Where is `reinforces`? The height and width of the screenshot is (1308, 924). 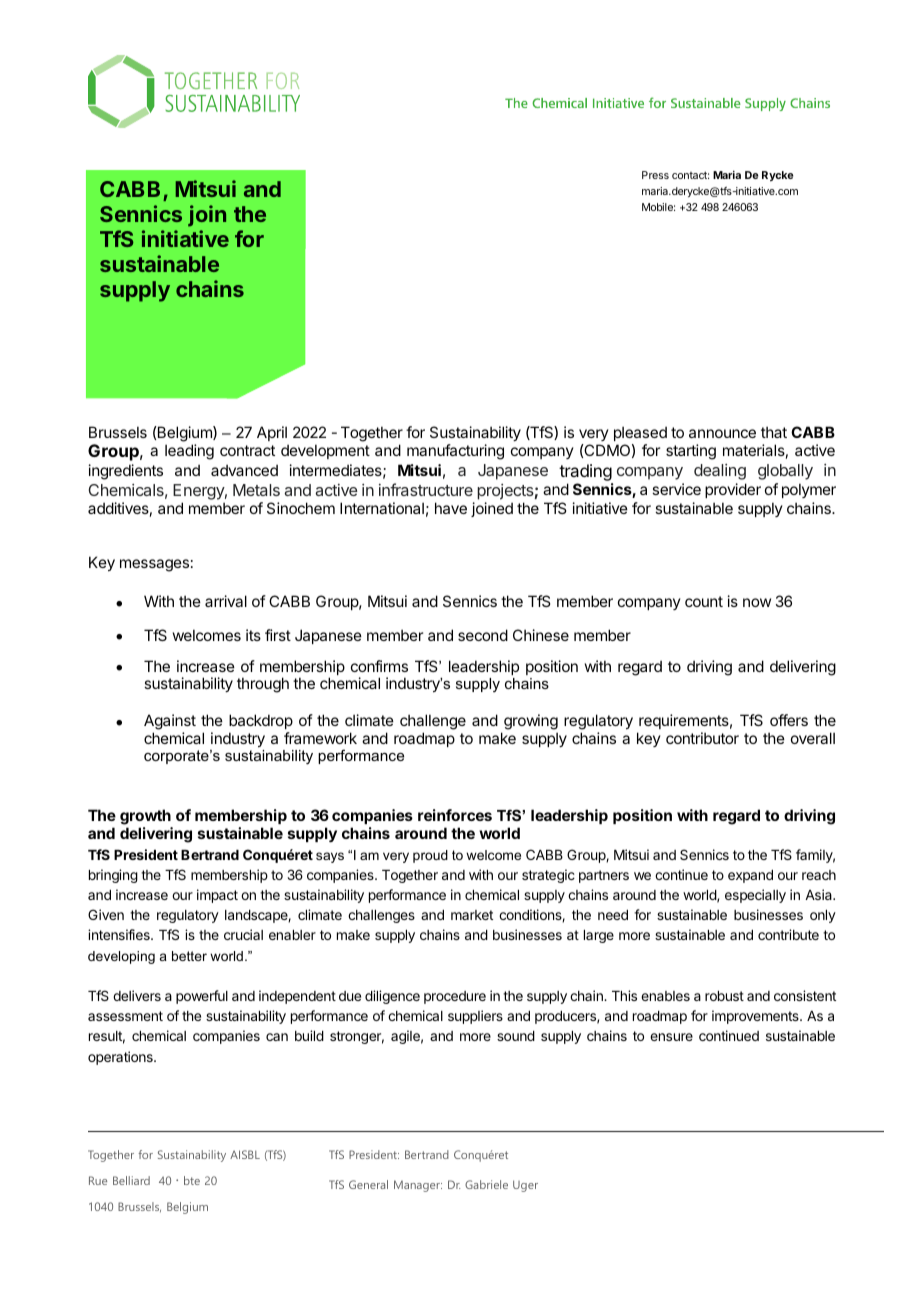 reinforces is located at coordinates (455, 815).
